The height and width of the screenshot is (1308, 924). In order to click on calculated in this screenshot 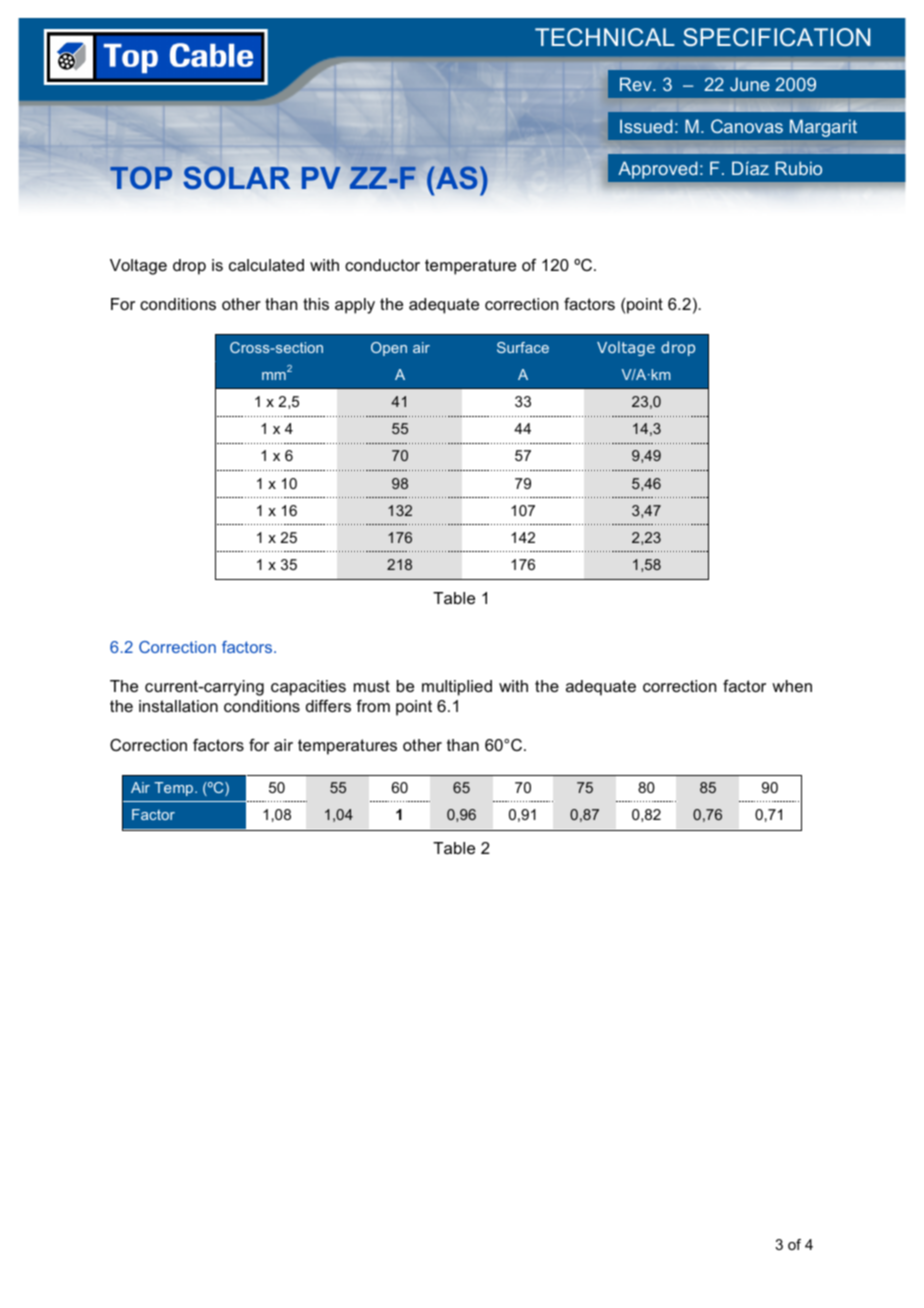, I will do `click(266, 265)`.
